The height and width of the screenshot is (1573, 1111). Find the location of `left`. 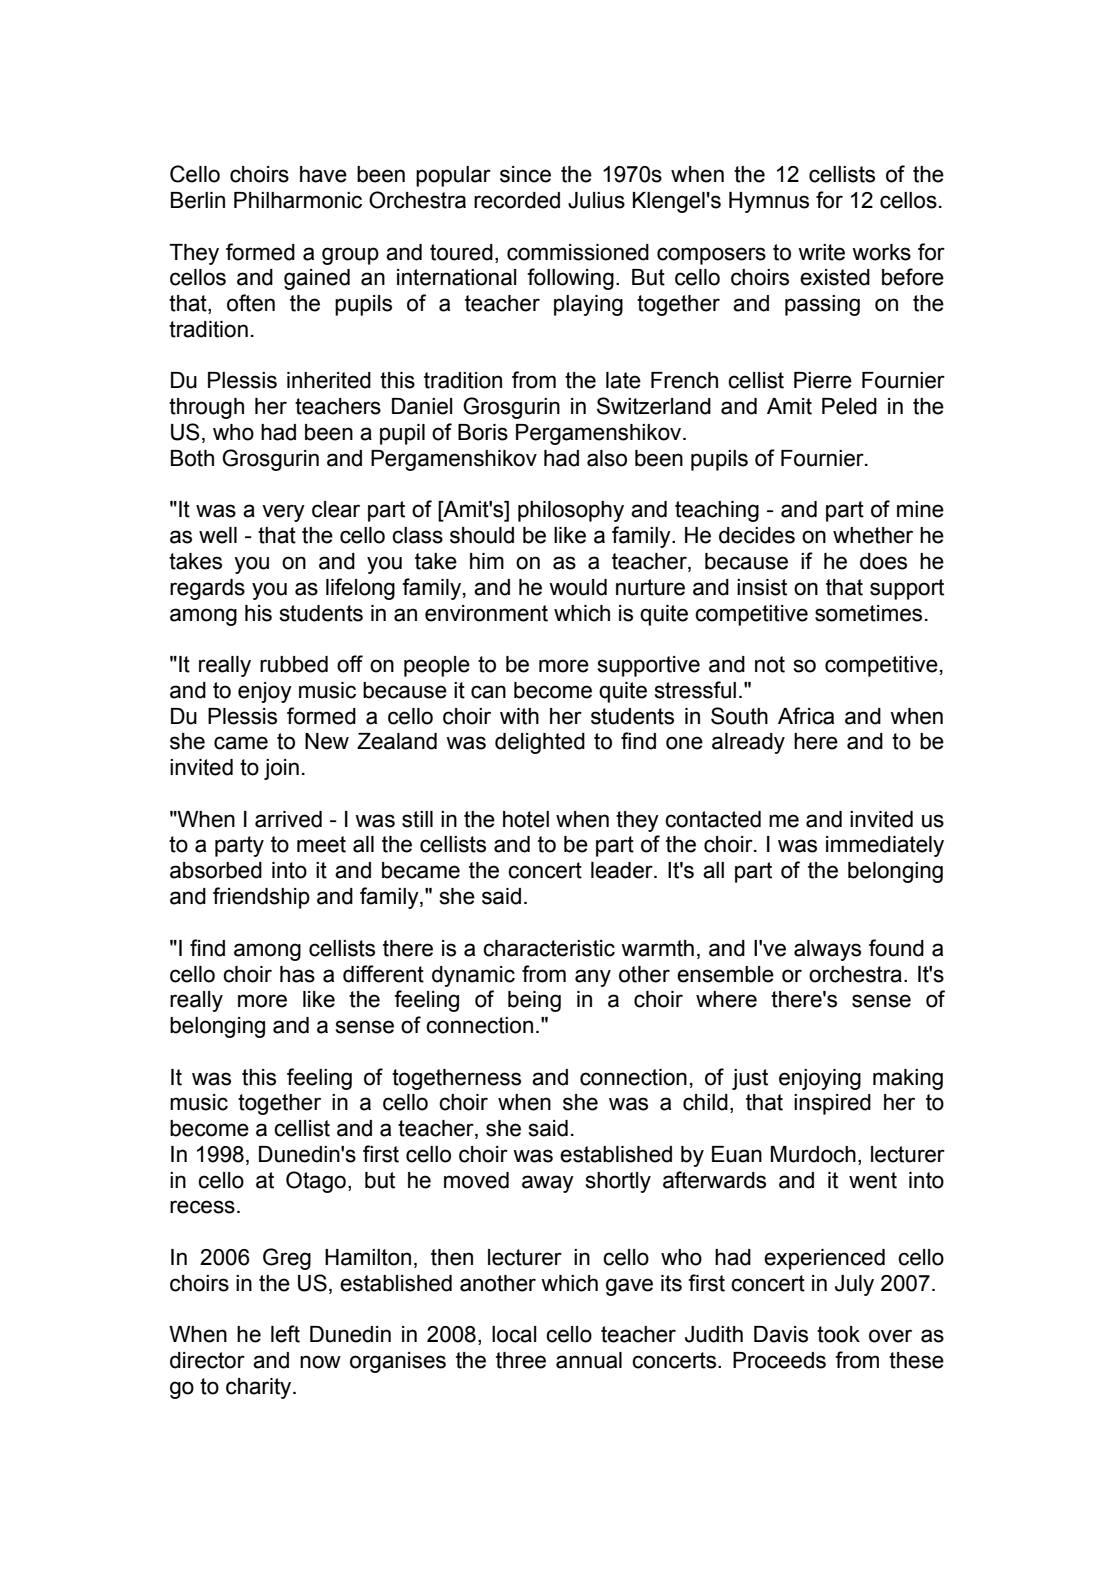

left is located at coordinates (285, 1334).
